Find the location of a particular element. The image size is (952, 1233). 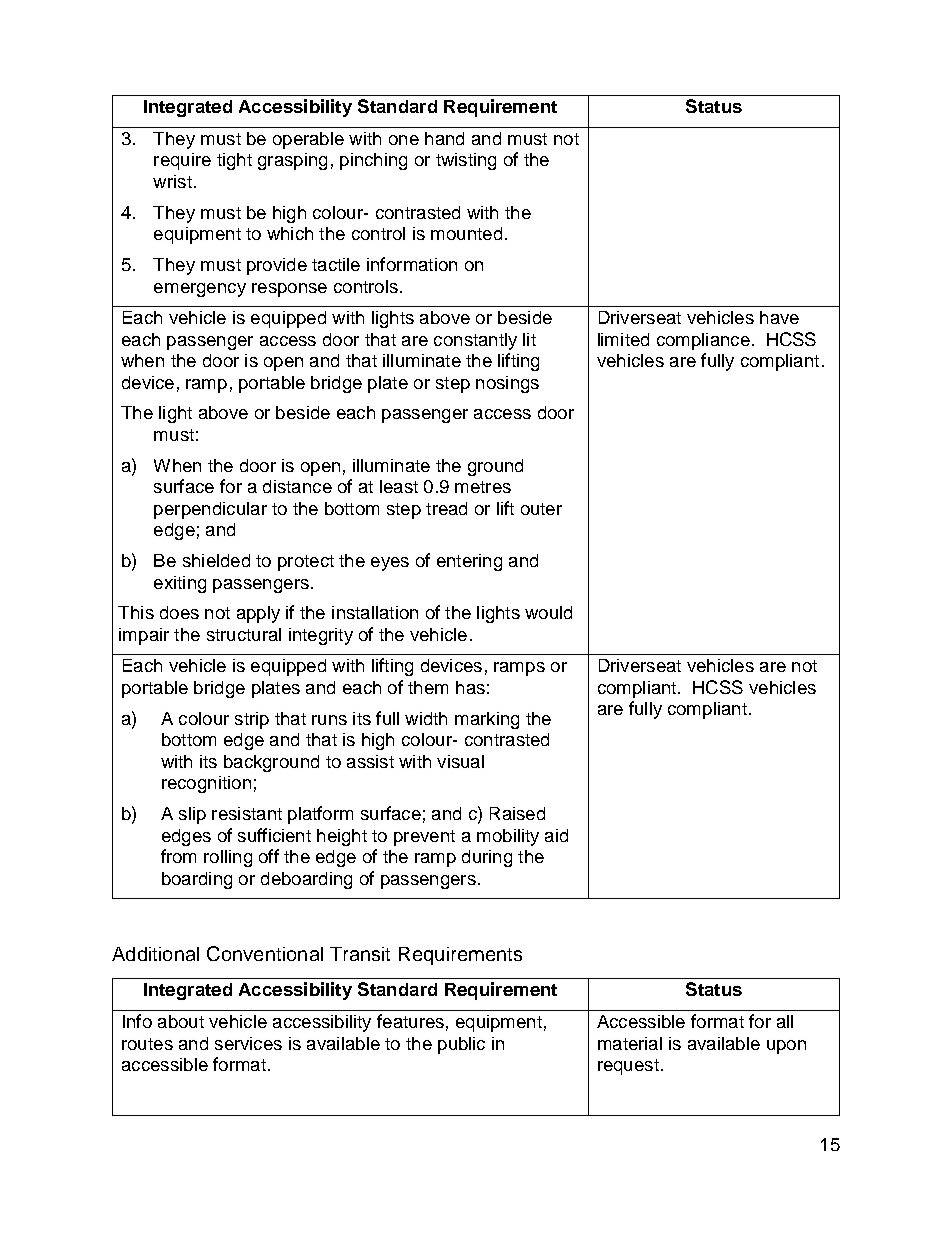

twisting is located at coordinates (466, 161).
